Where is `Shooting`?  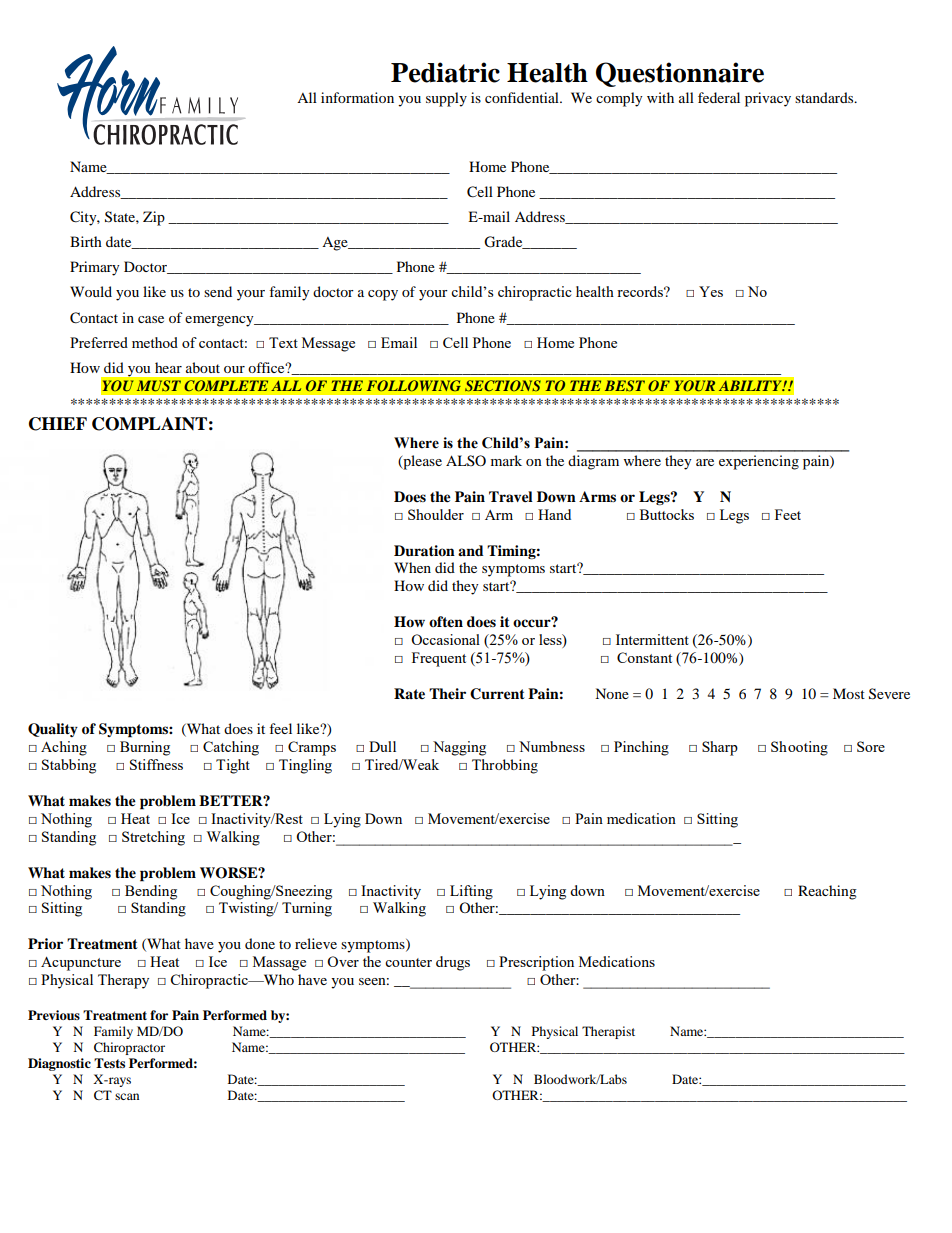 Shooting is located at coordinates (799, 748).
